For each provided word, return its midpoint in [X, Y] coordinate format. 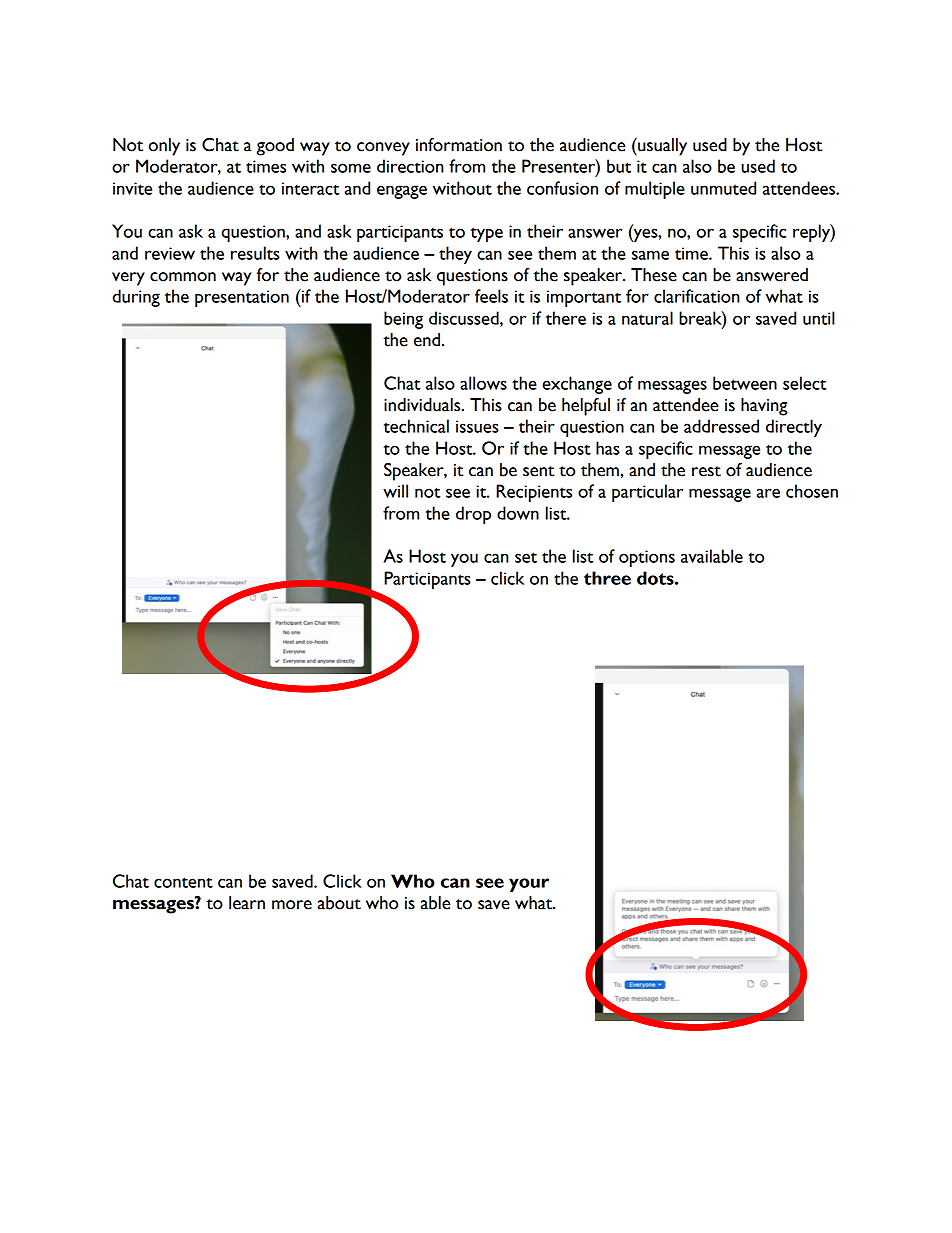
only [164, 147]
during [136, 298]
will [395, 491]
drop [473, 515]
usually [661, 147]
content [183, 882]
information [459, 145]
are [768, 493]
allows [483, 383]
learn [247, 903]
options [647, 558]
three [607, 578]
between [745, 383]
